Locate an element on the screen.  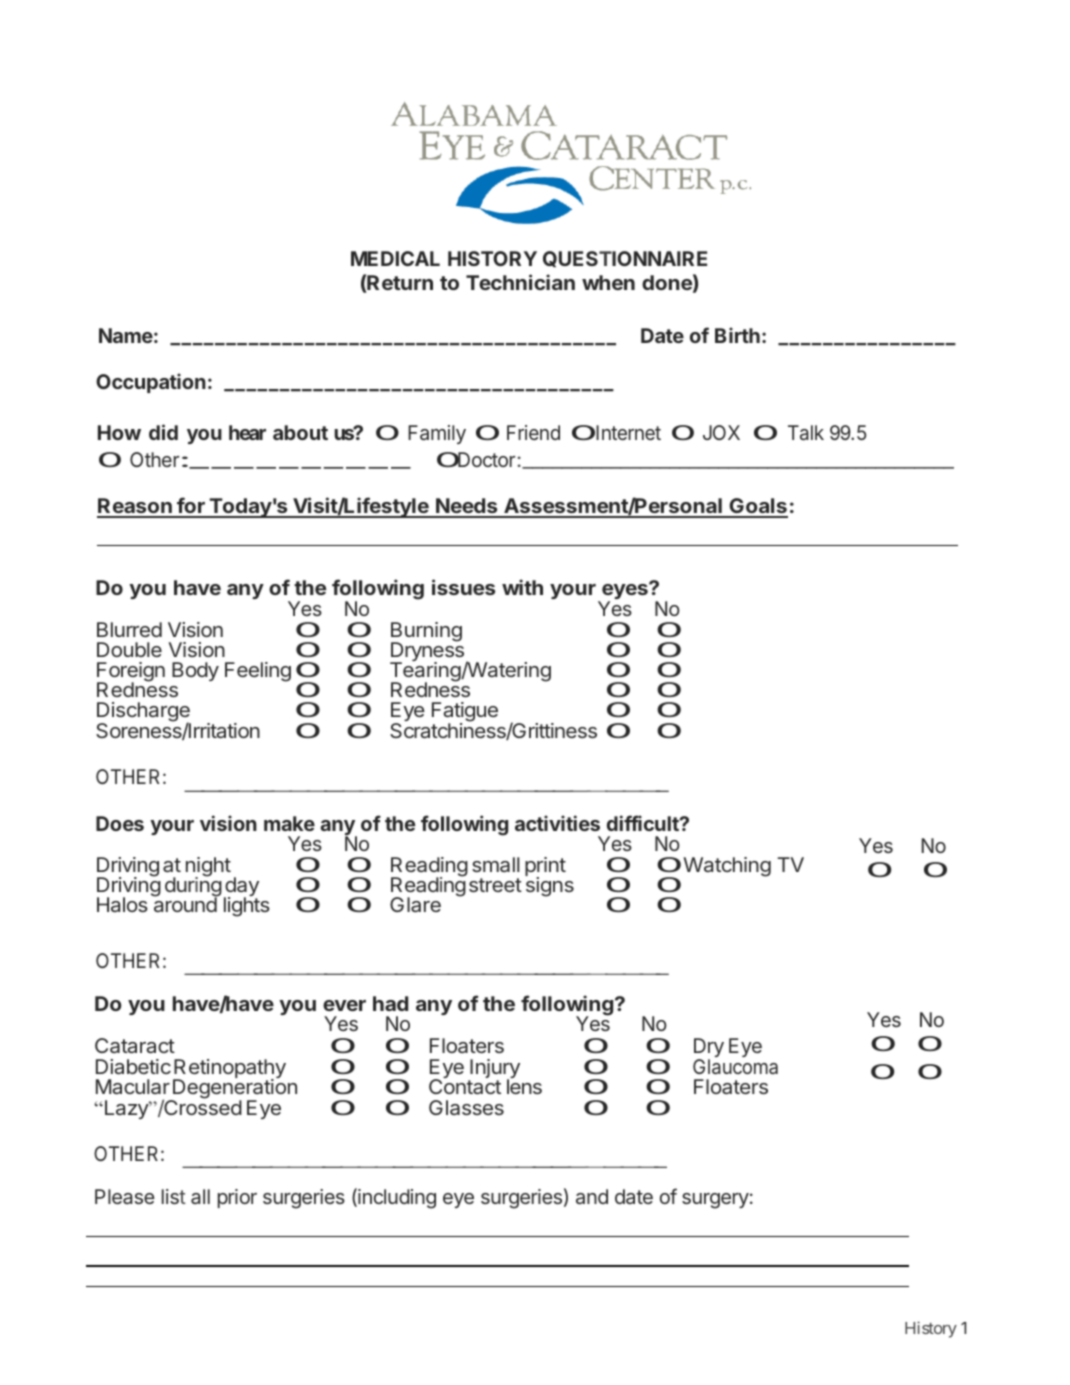
Technician is located at coordinates (520, 282).
